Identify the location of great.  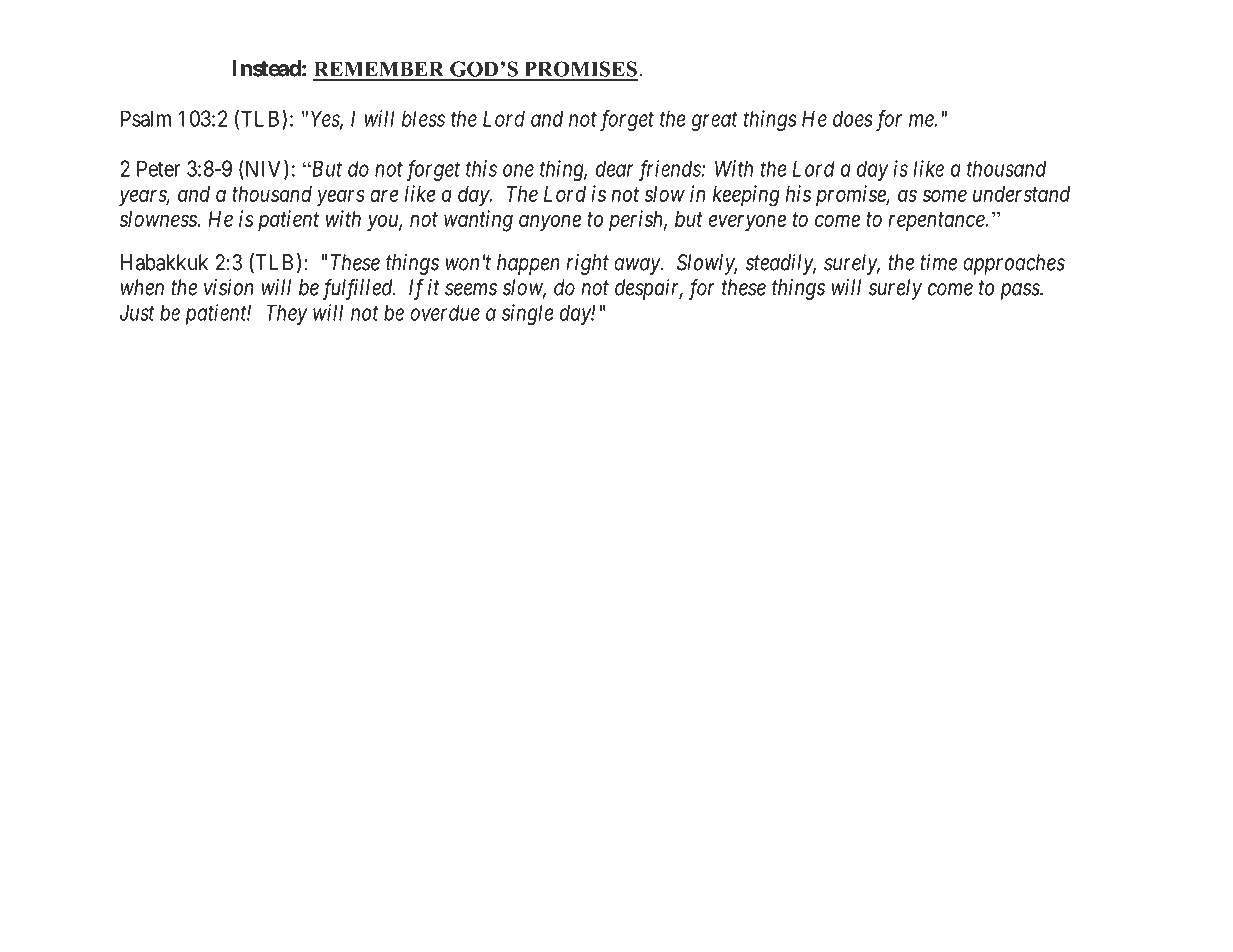
(714, 121).
